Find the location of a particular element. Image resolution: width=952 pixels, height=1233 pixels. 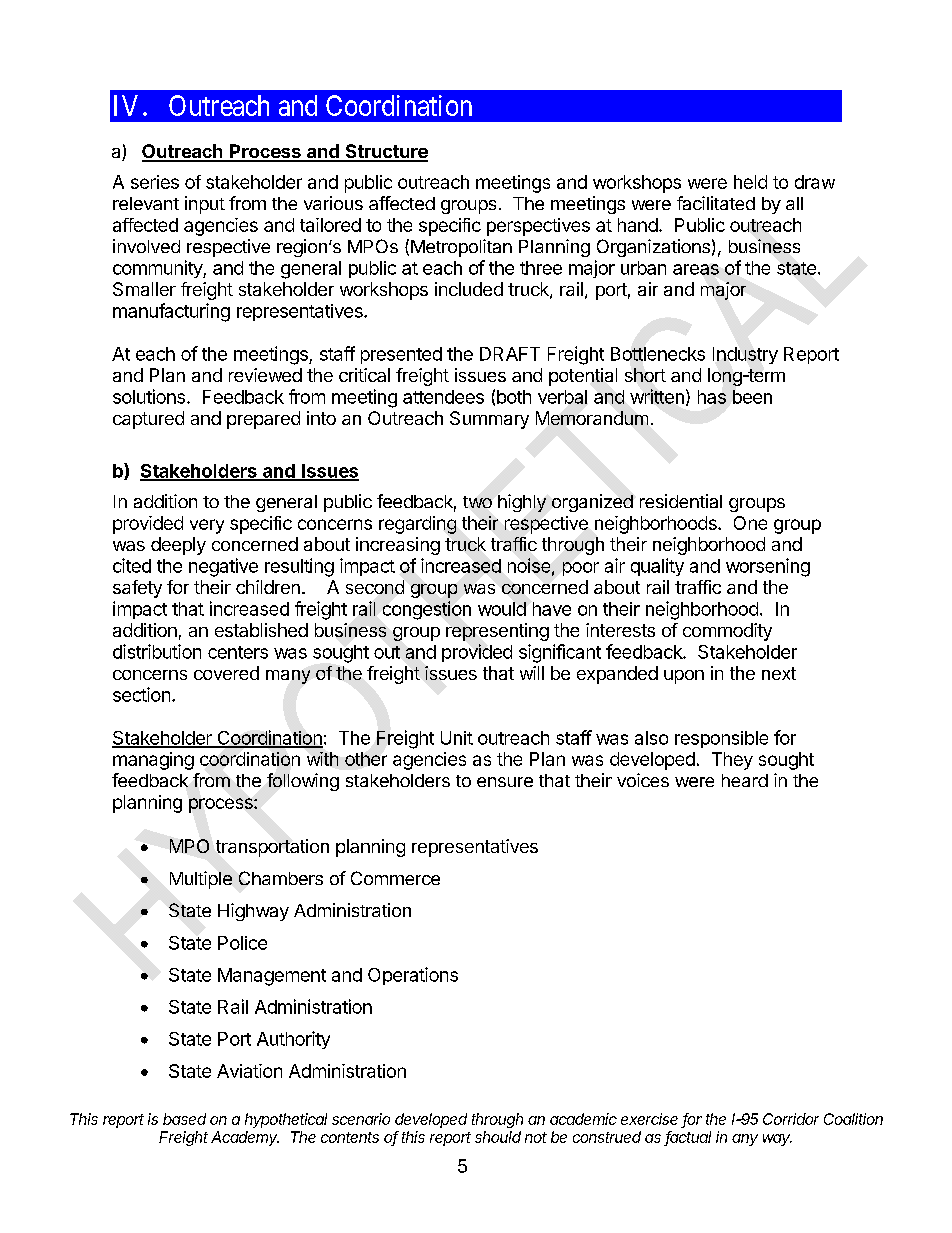

One is located at coordinates (750, 523).
